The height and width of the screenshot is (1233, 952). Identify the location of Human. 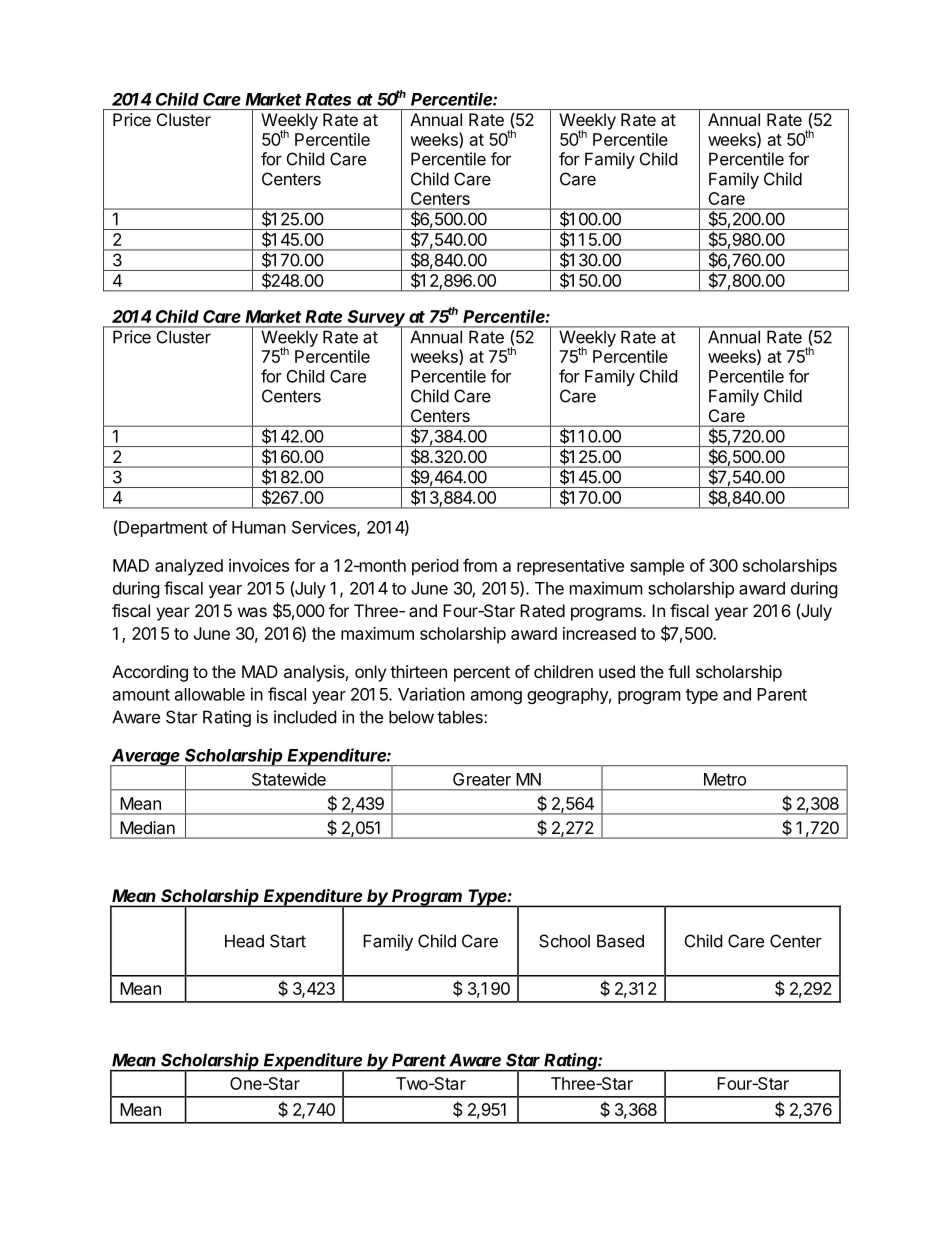
(259, 527).
